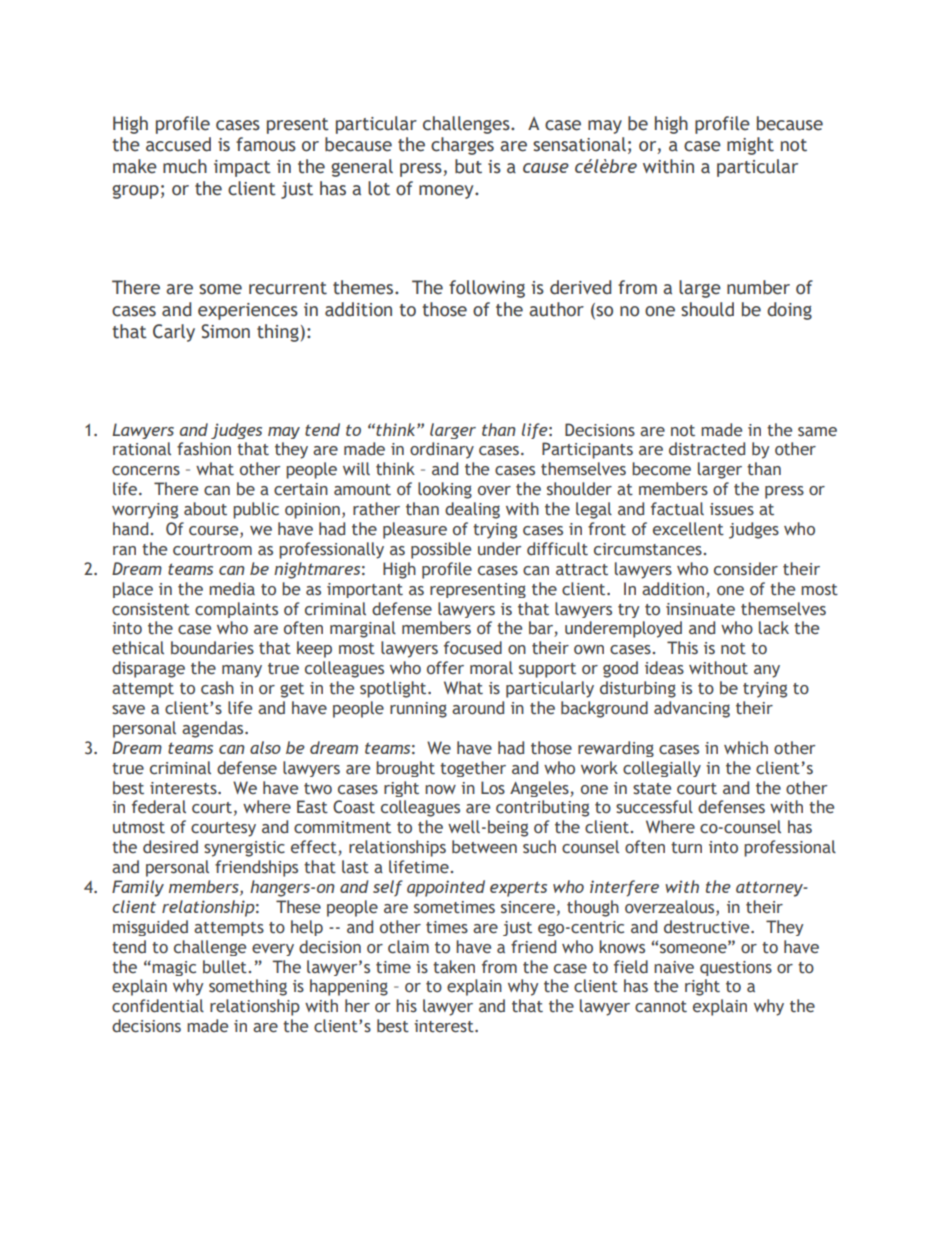  Describe the element at coordinates (462, 146) in the screenshot. I see `charges` at that location.
